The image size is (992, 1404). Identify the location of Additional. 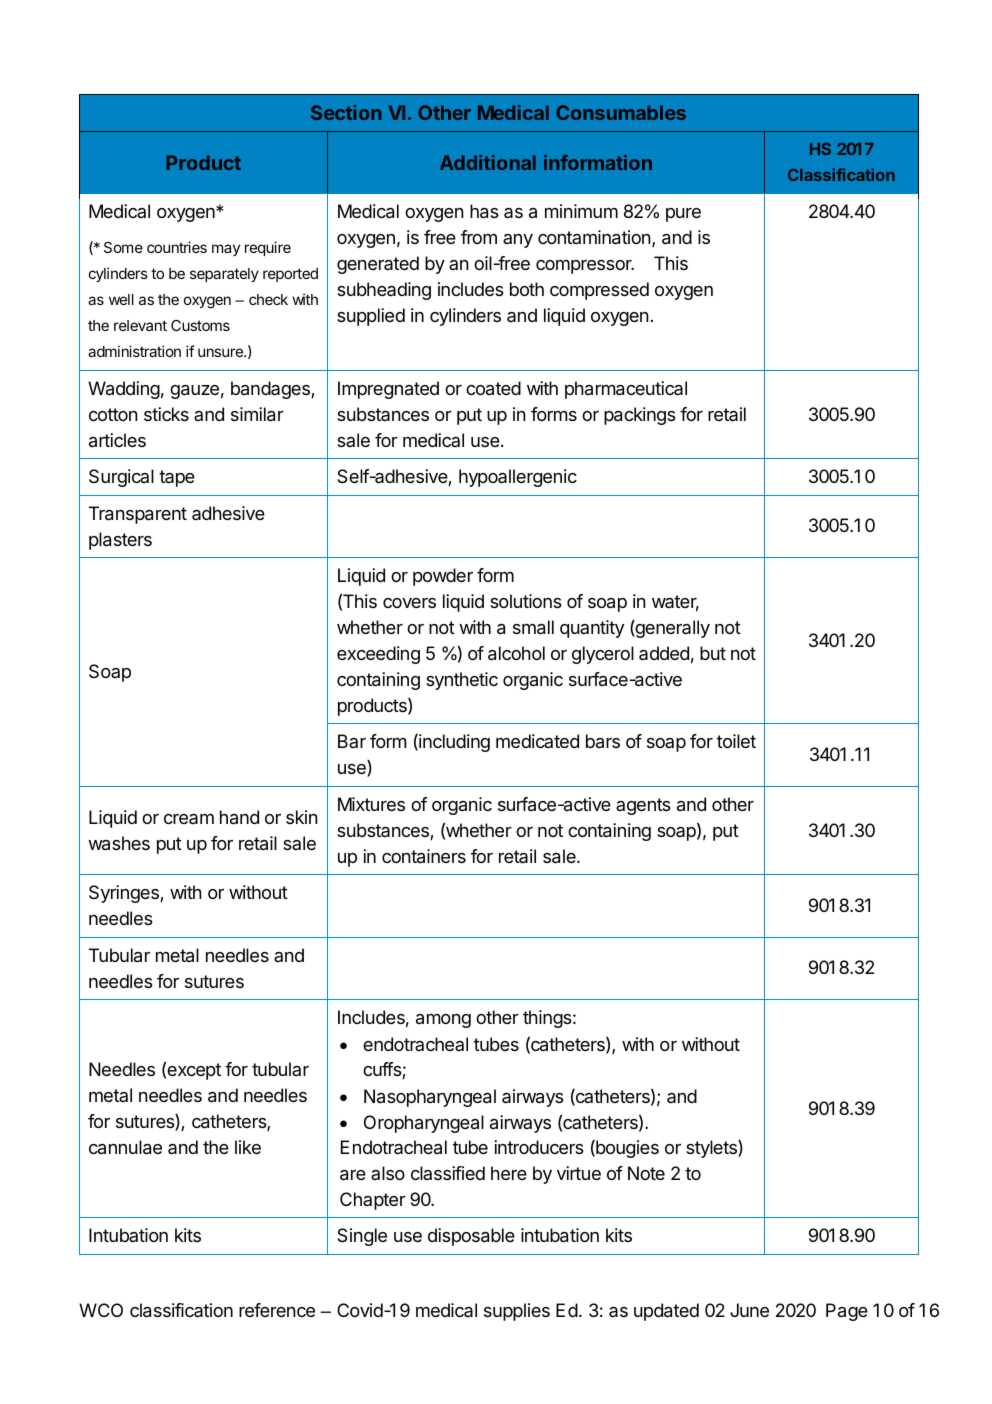
(488, 162).
